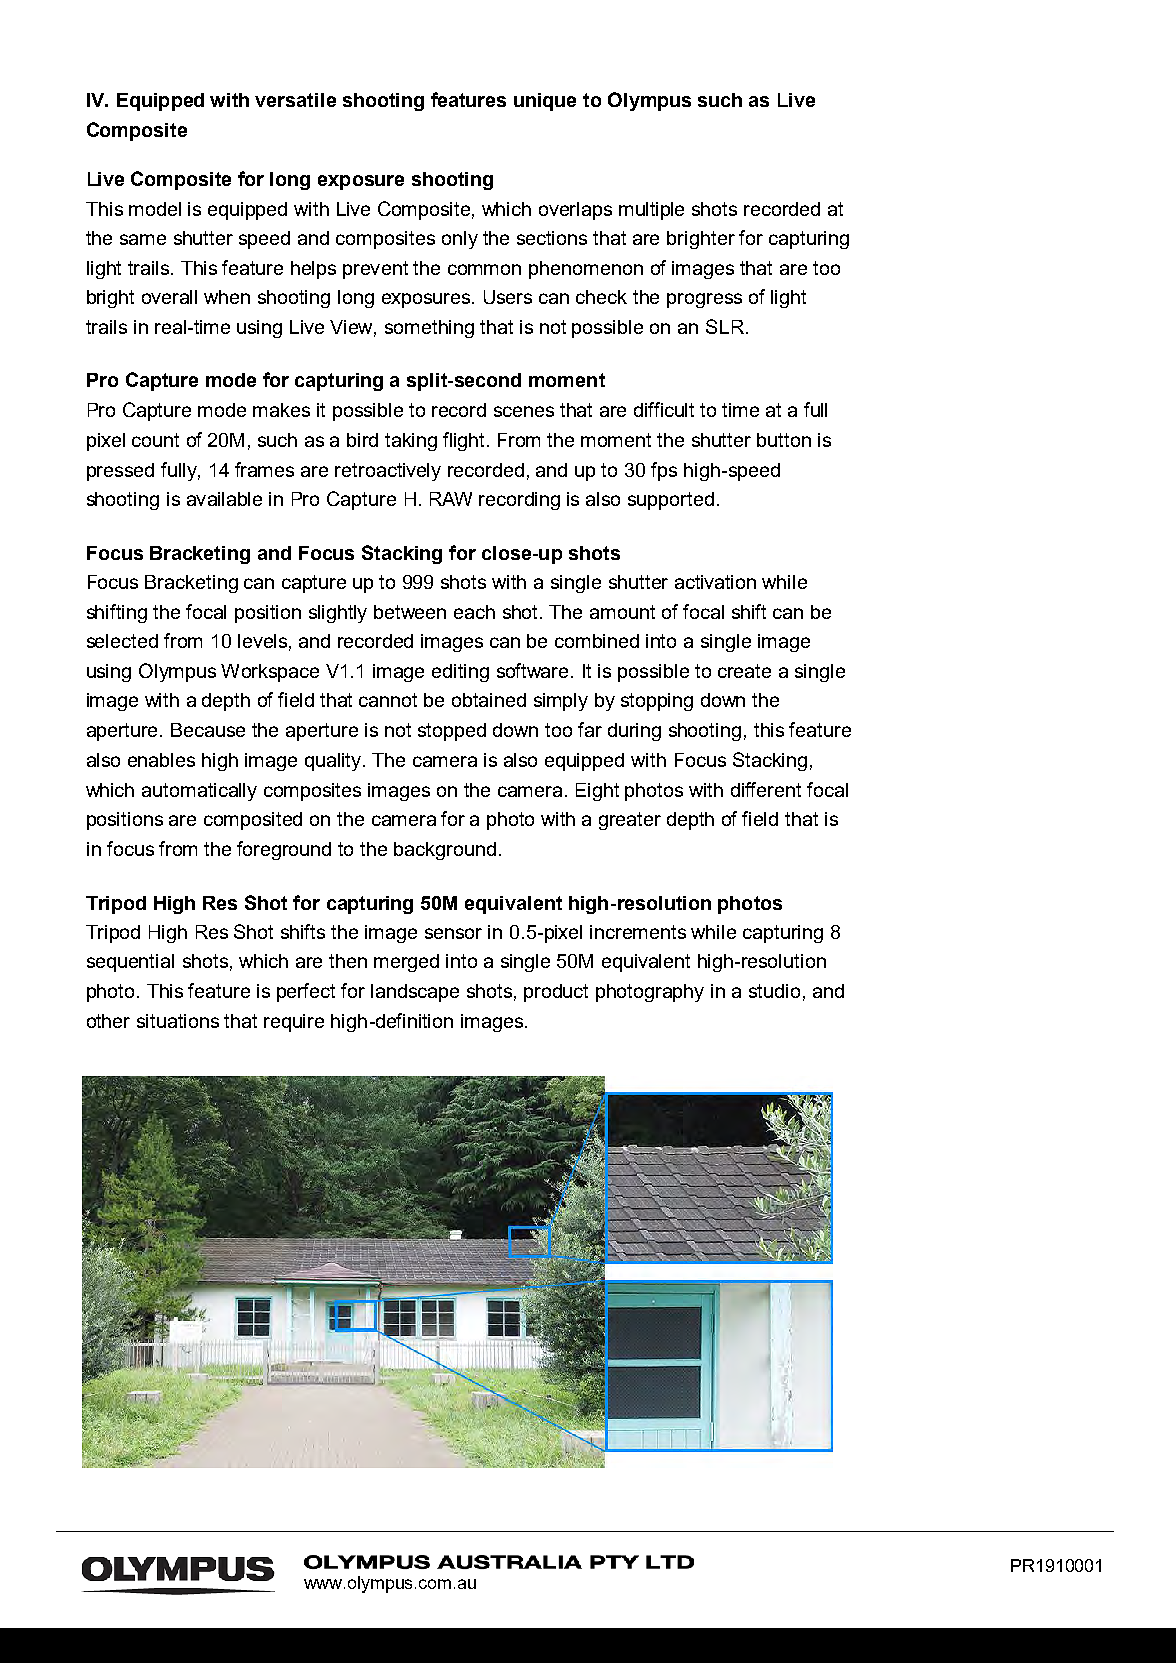 The height and width of the image is (1663, 1176). I want to click on stopped, so click(452, 732).
